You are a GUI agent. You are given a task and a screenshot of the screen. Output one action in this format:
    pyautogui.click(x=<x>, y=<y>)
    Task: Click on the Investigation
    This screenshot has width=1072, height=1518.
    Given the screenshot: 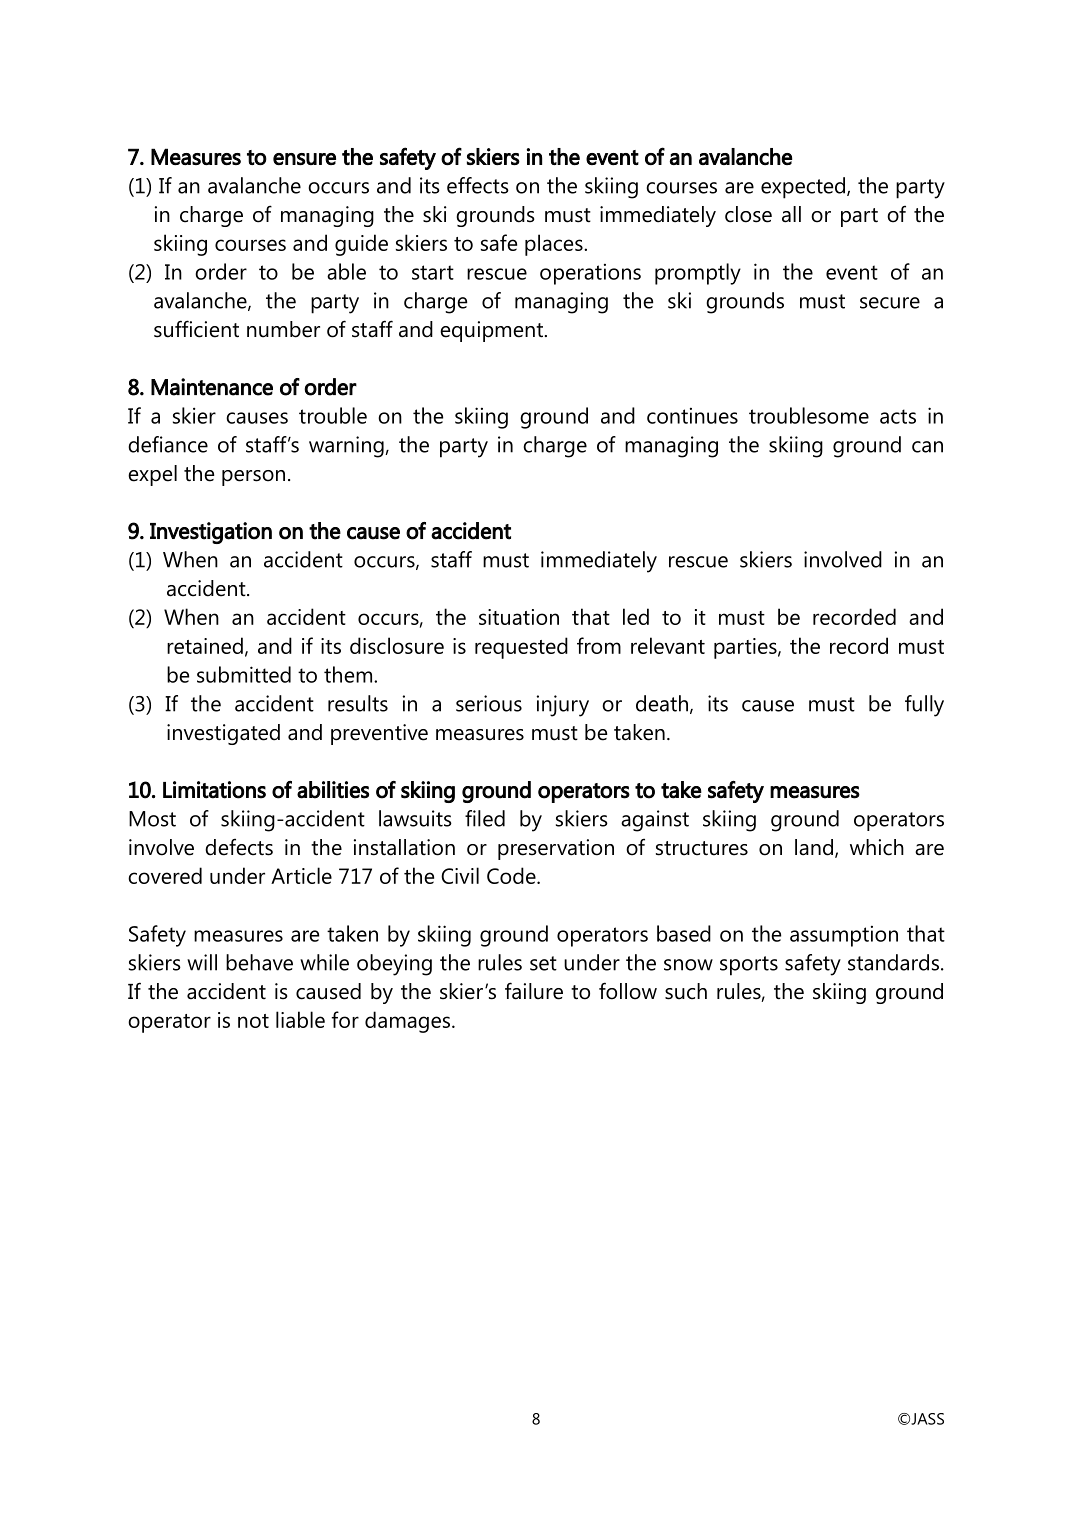 What is the action you would take?
    pyautogui.click(x=211, y=533)
